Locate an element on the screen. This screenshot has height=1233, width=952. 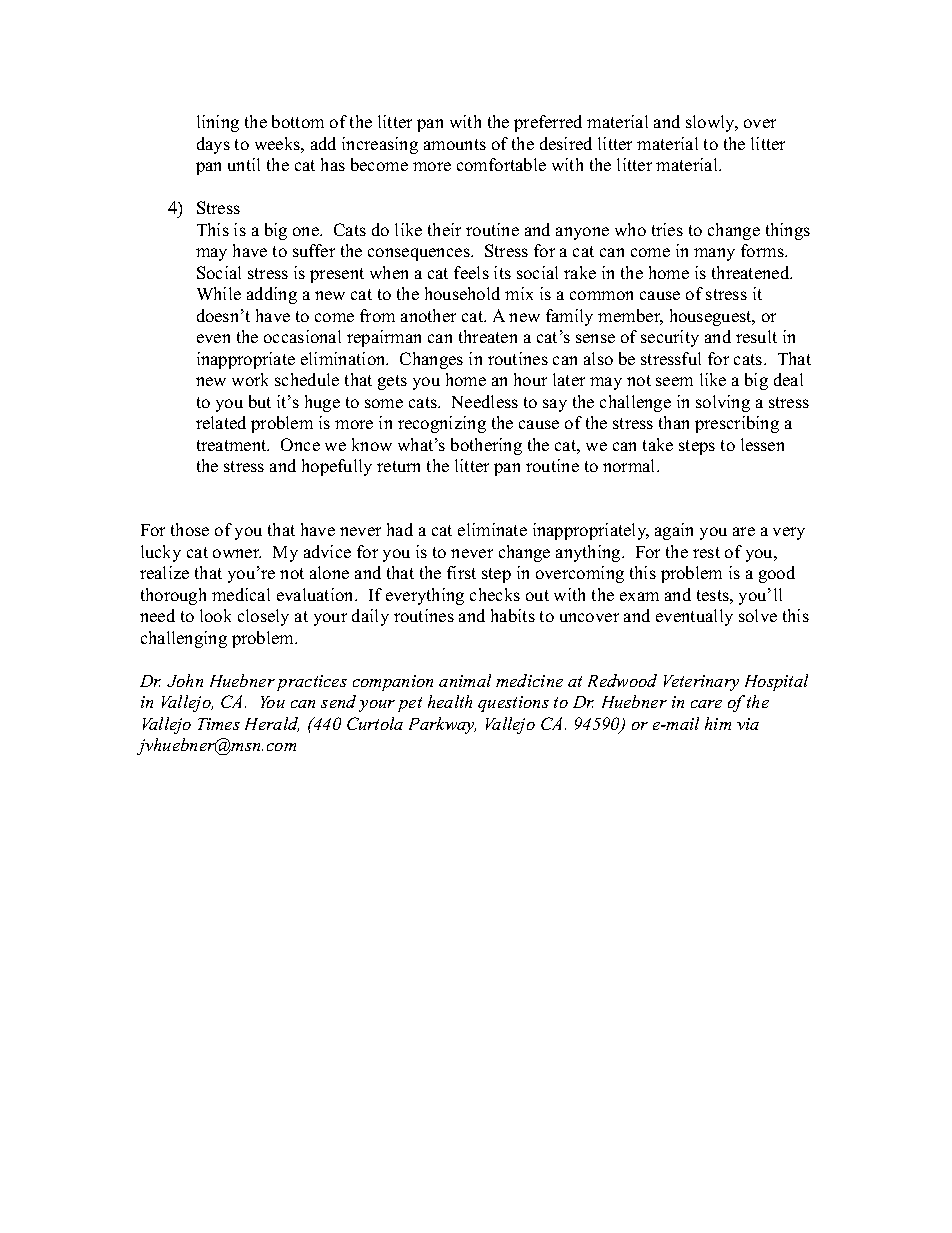
care is located at coordinates (706, 704).
